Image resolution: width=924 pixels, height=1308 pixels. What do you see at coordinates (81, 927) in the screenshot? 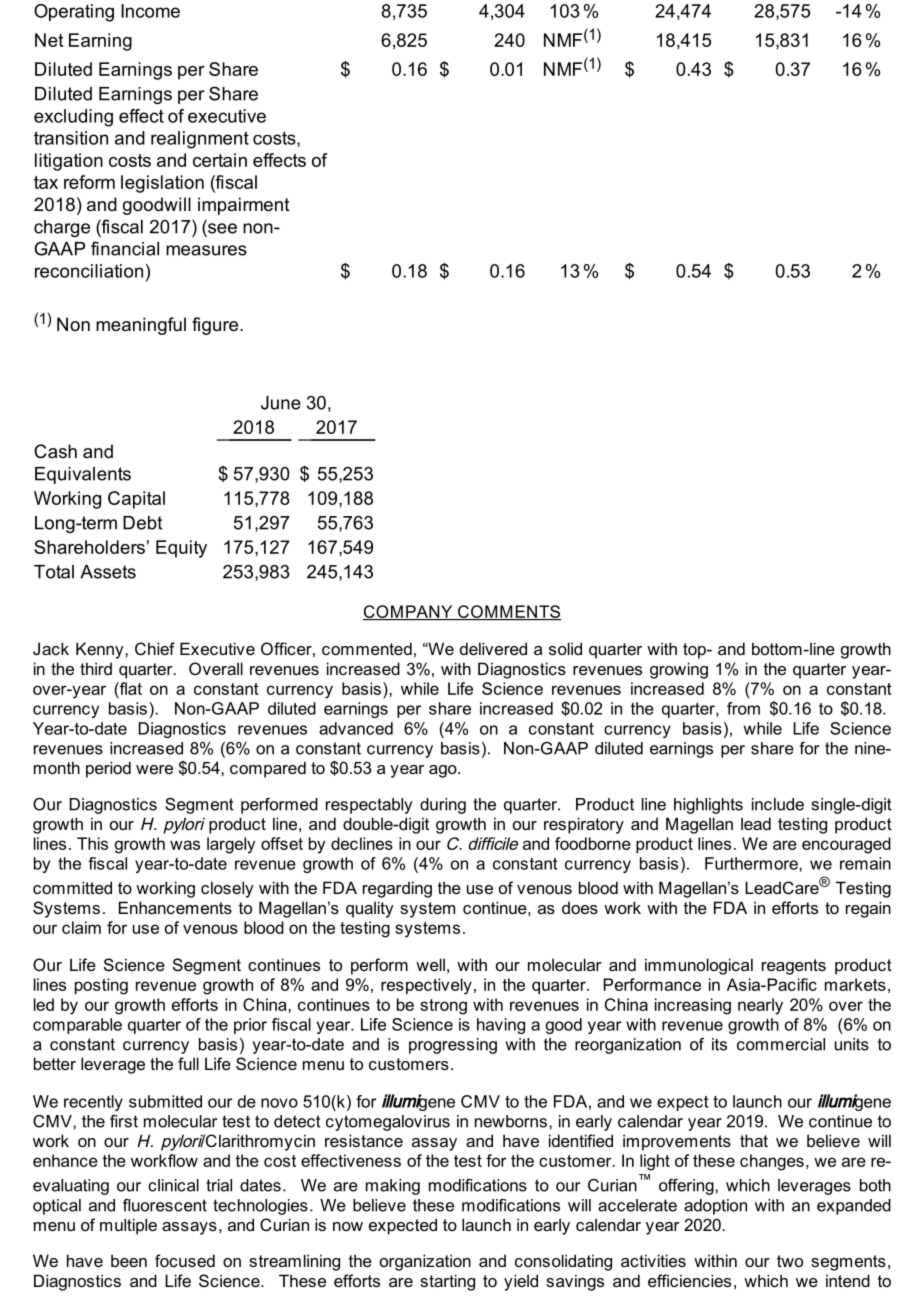
I see `claim` at bounding box center [81, 927].
